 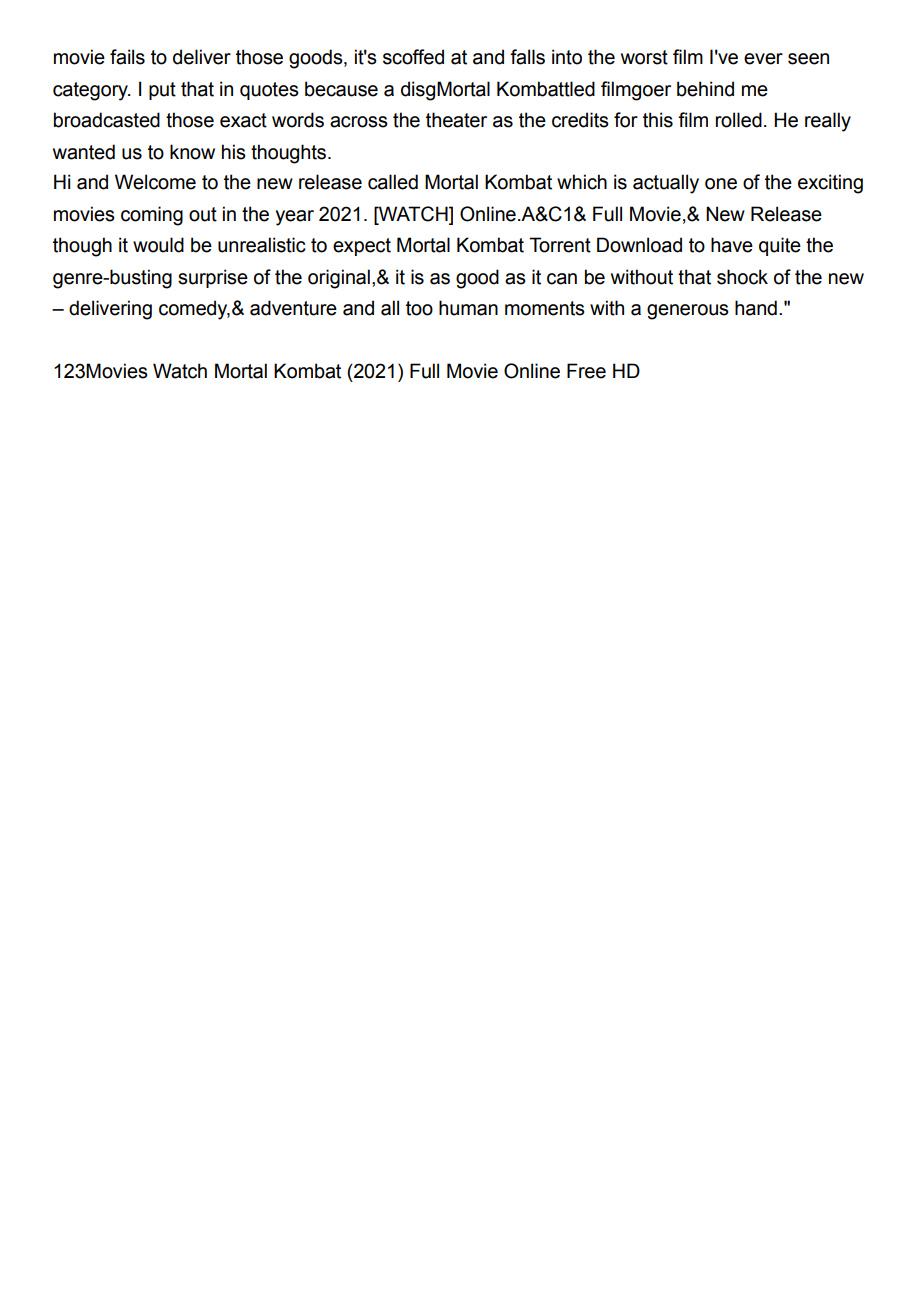 What do you see at coordinates (152, 216) in the screenshot?
I see `coming` at bounding box center [152, 216].
